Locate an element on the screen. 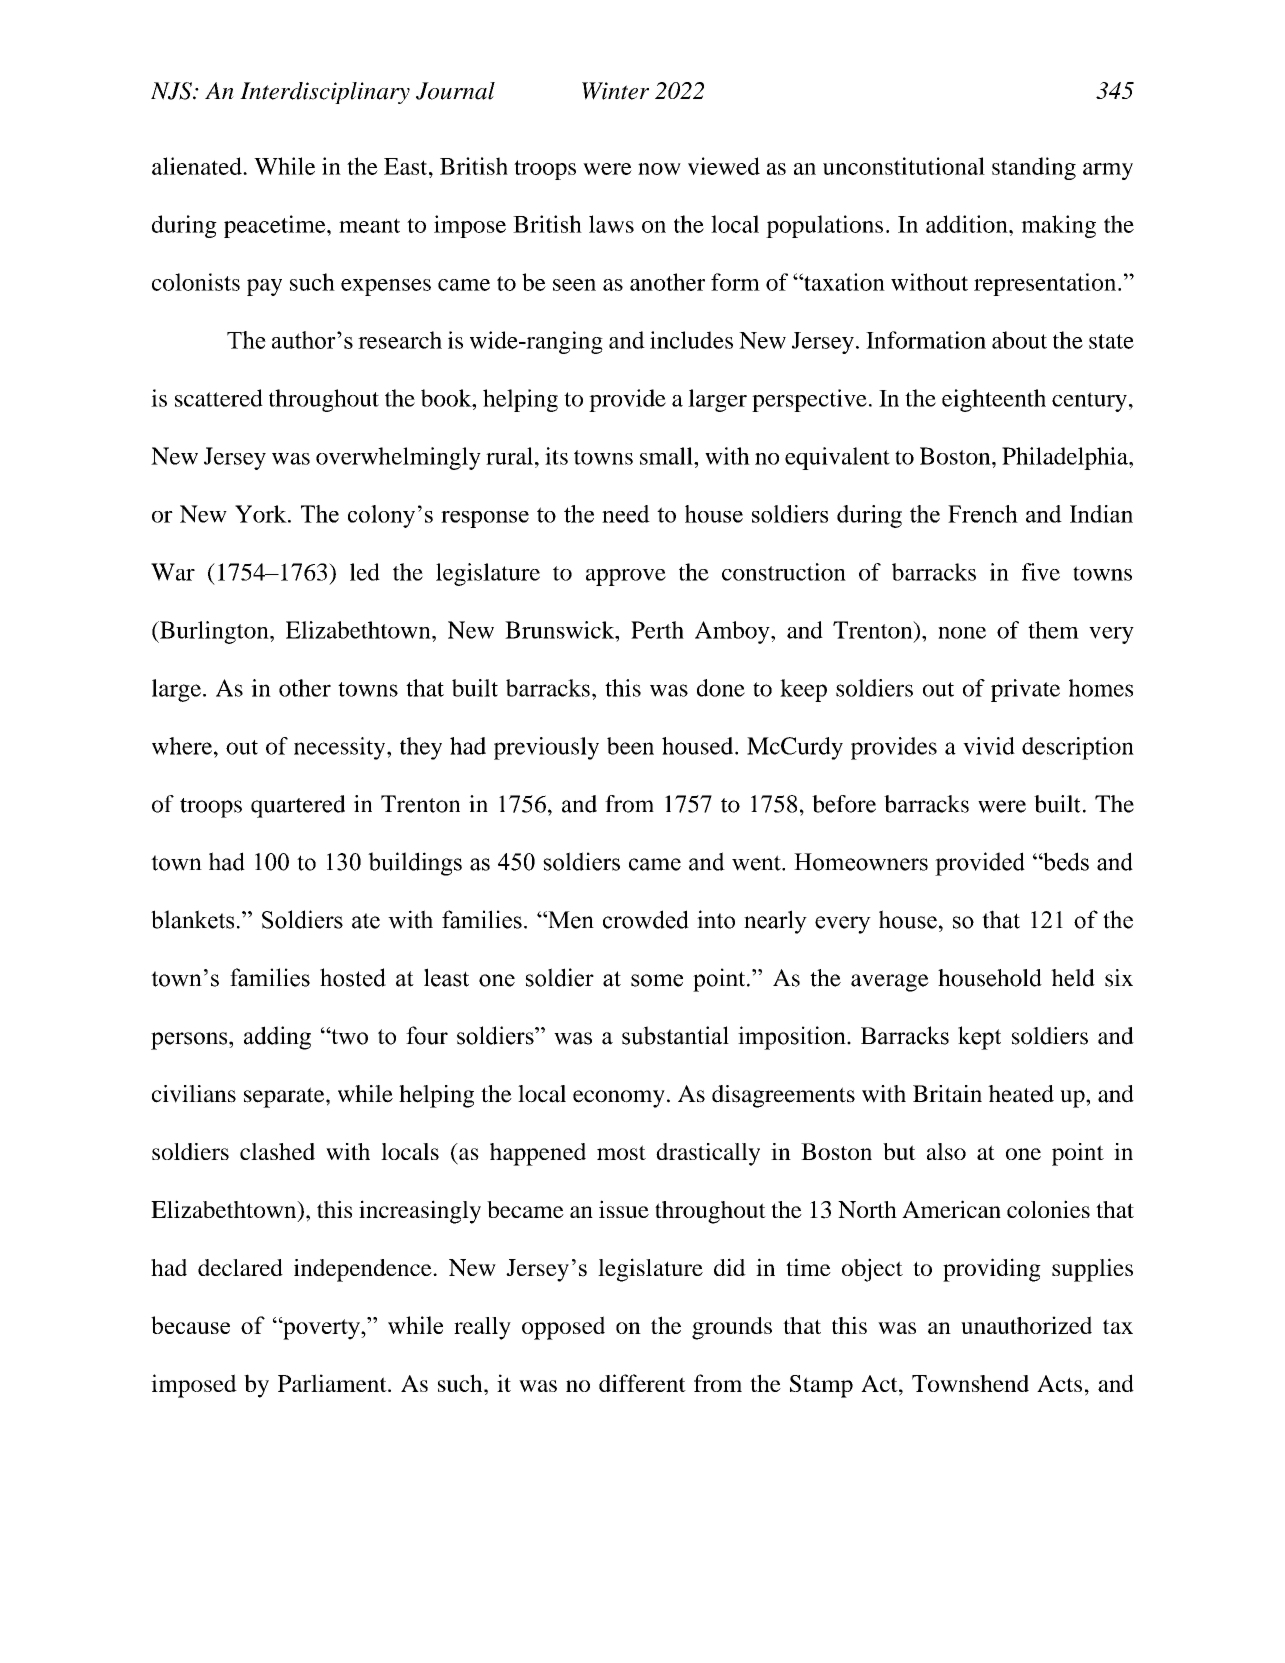  been is located at coordinates (630, 746).
